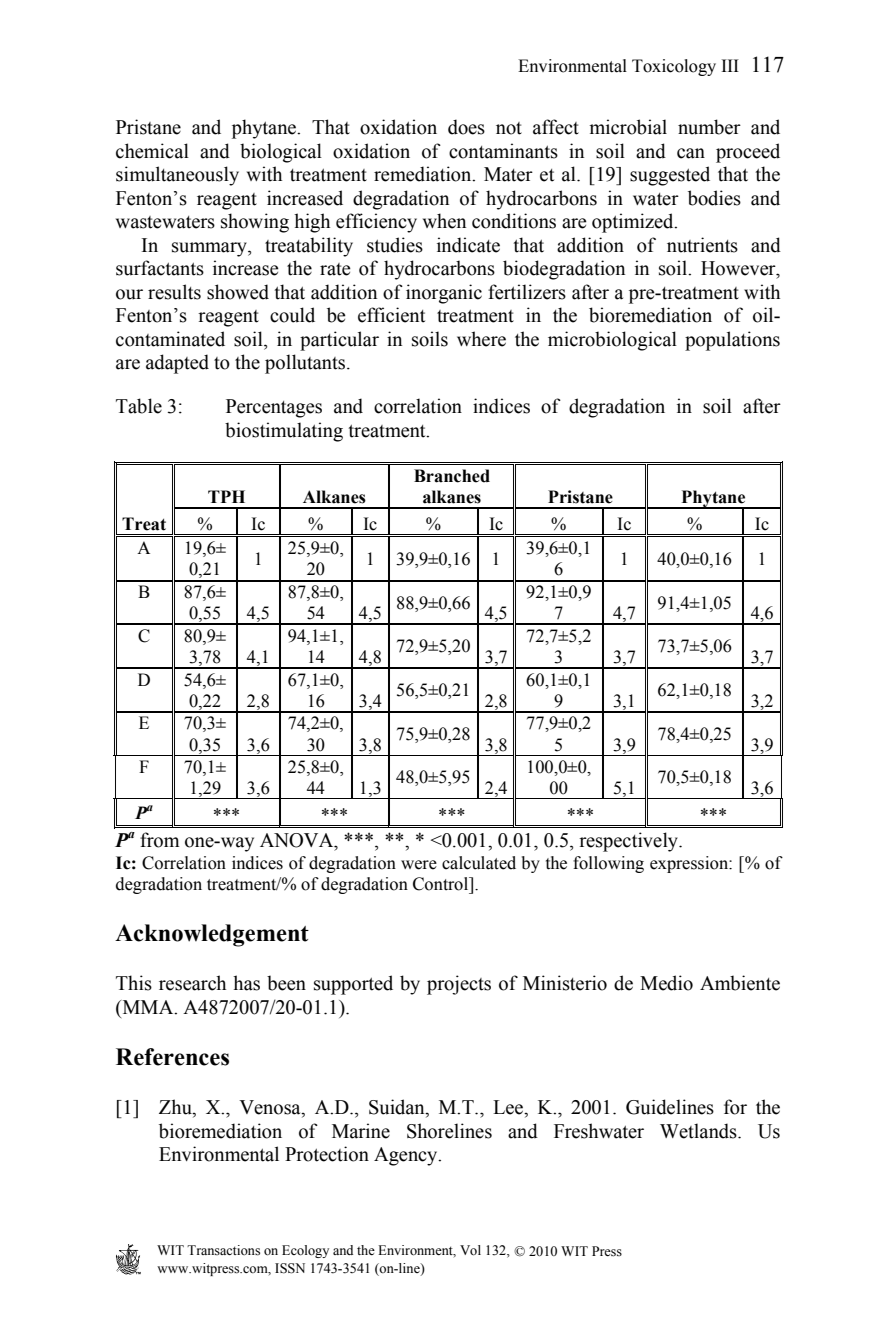 This screenshot has width=896, height=1331. What do you see at coordinates (674, 67) in the screenshot?
I see `Toxicology` at bounding box center [674, 67].
